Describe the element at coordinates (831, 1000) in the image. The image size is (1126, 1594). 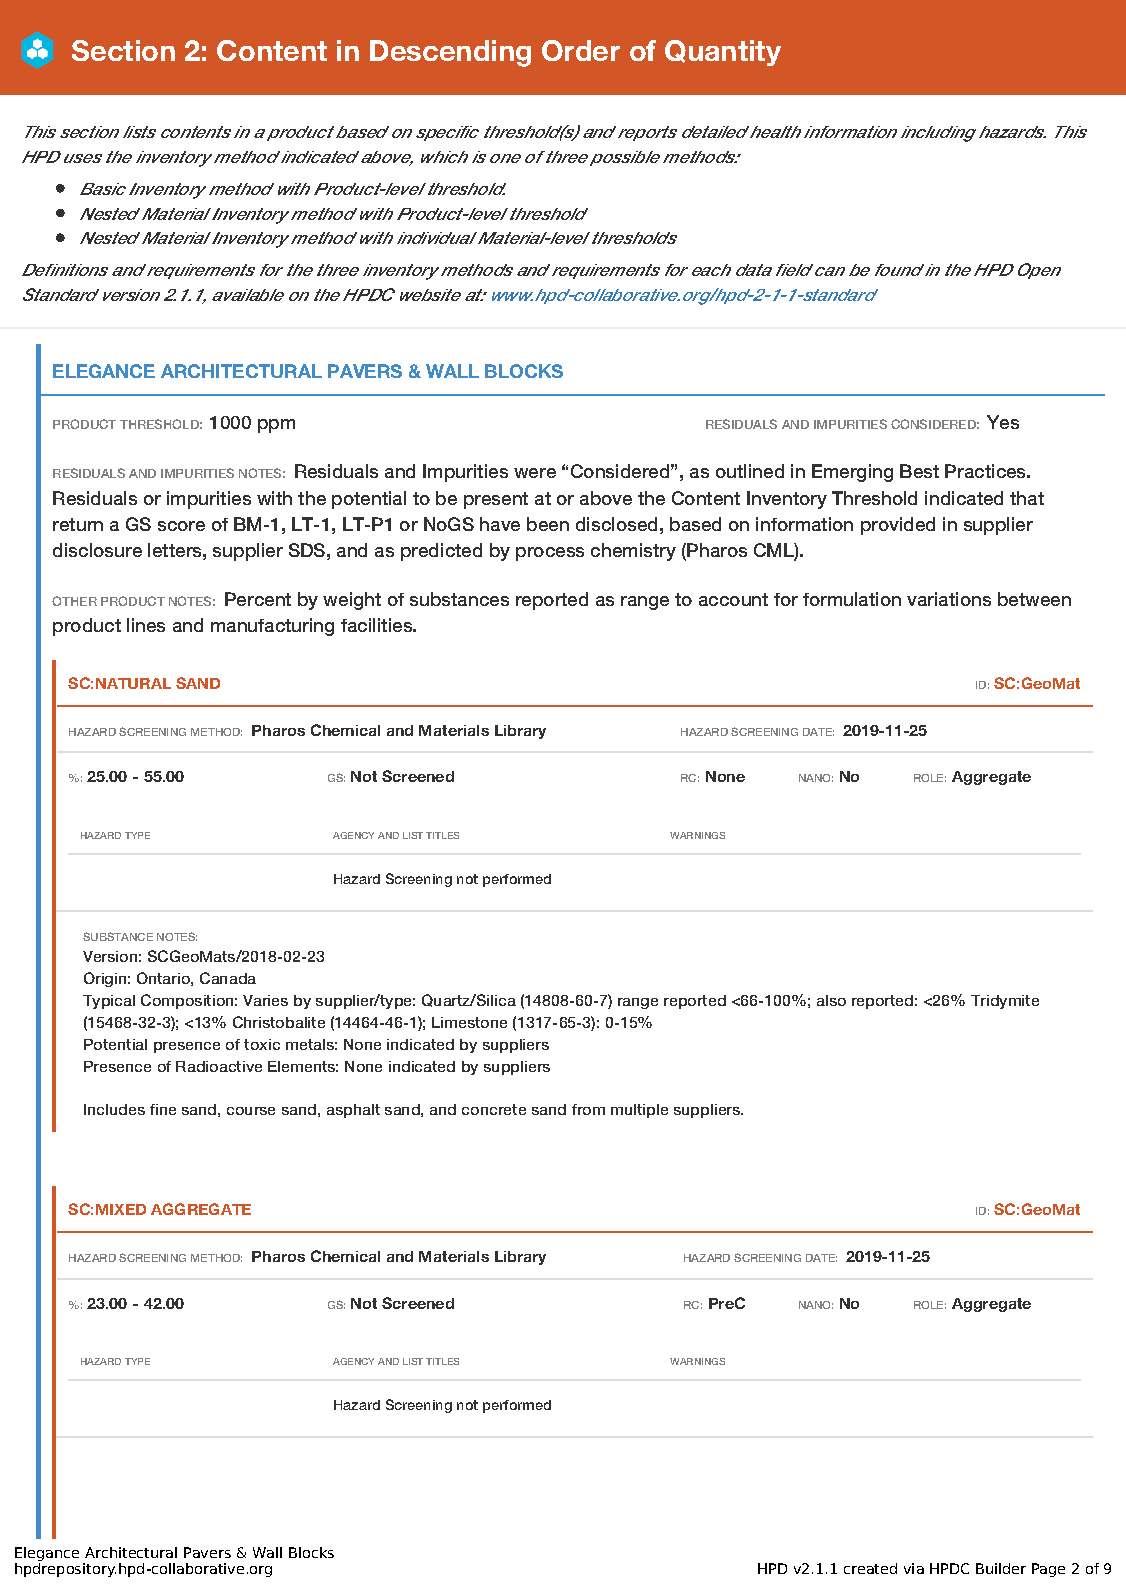
I see `also` at that location.
